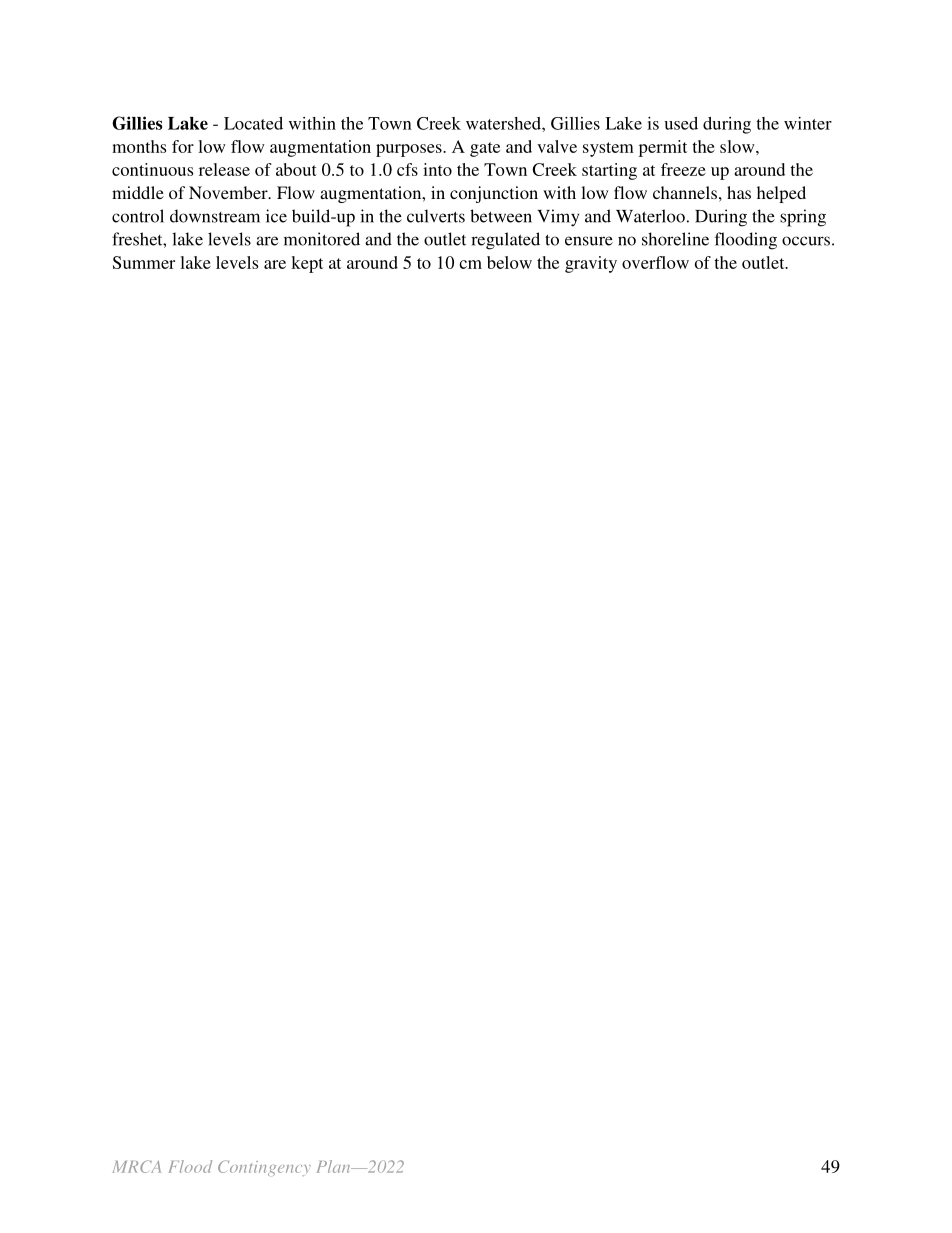  What do you see at coordinates (215, 216) in the image?
I see `downstream` at bounding box center [215, 216].
